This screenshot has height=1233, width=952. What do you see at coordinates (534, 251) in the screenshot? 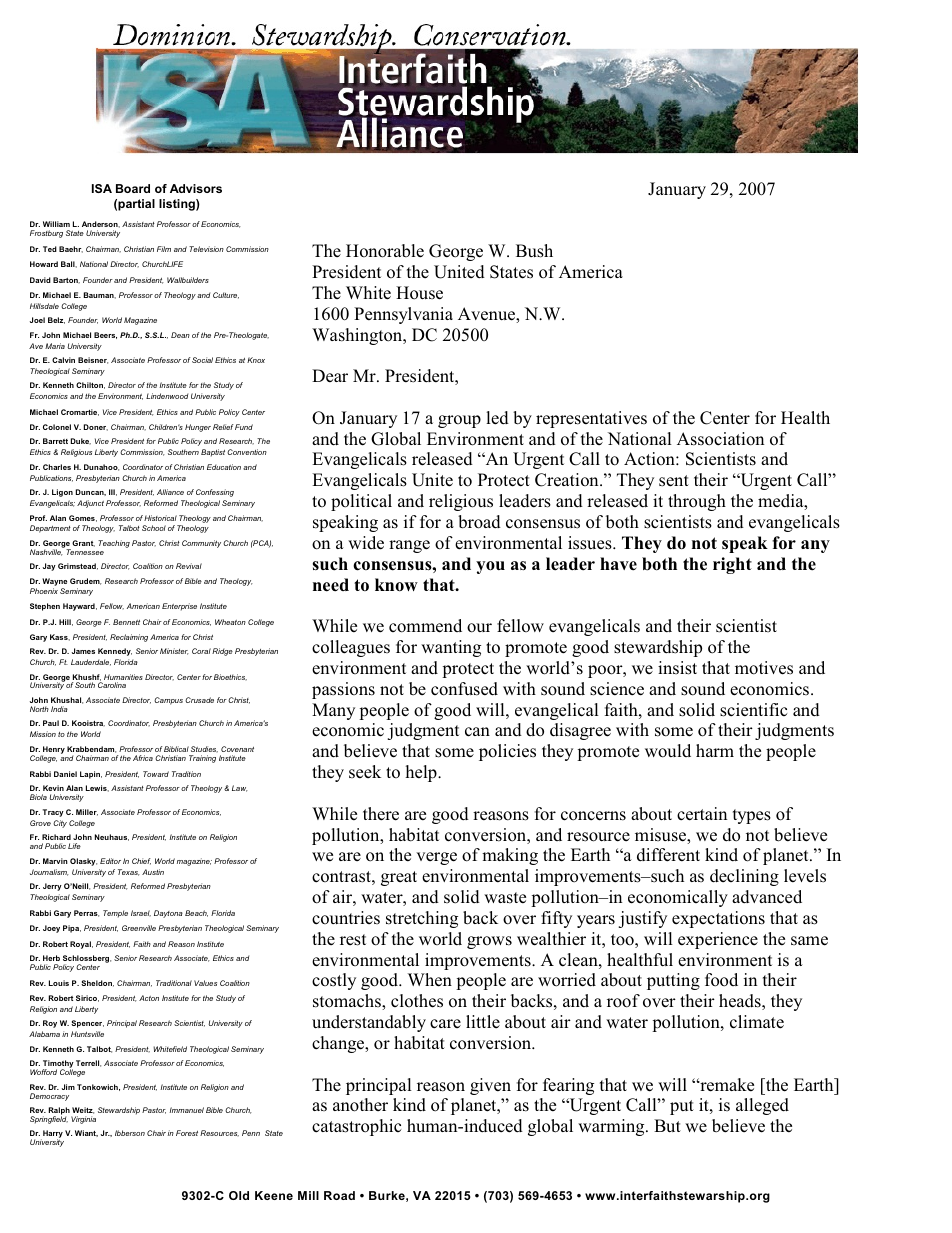
I see `Bush` at bounding box center [534, 251].
